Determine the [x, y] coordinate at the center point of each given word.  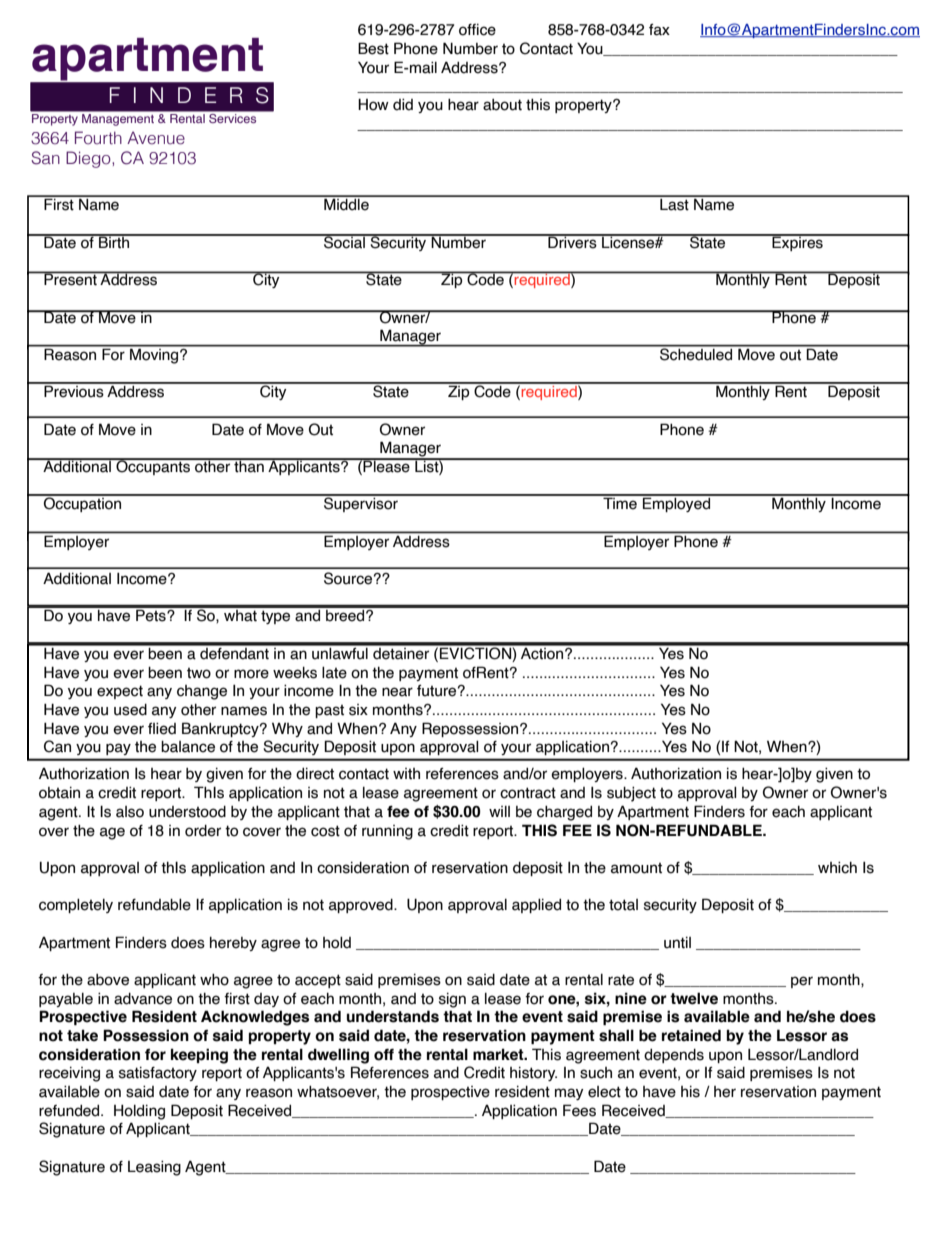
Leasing [154, 1168]
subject [631, 794]
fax [659, 30]
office [477, 30]
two [199, 673]
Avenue [156, 138]
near [397, 692]
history [533, 1074]
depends [674, 1056]
